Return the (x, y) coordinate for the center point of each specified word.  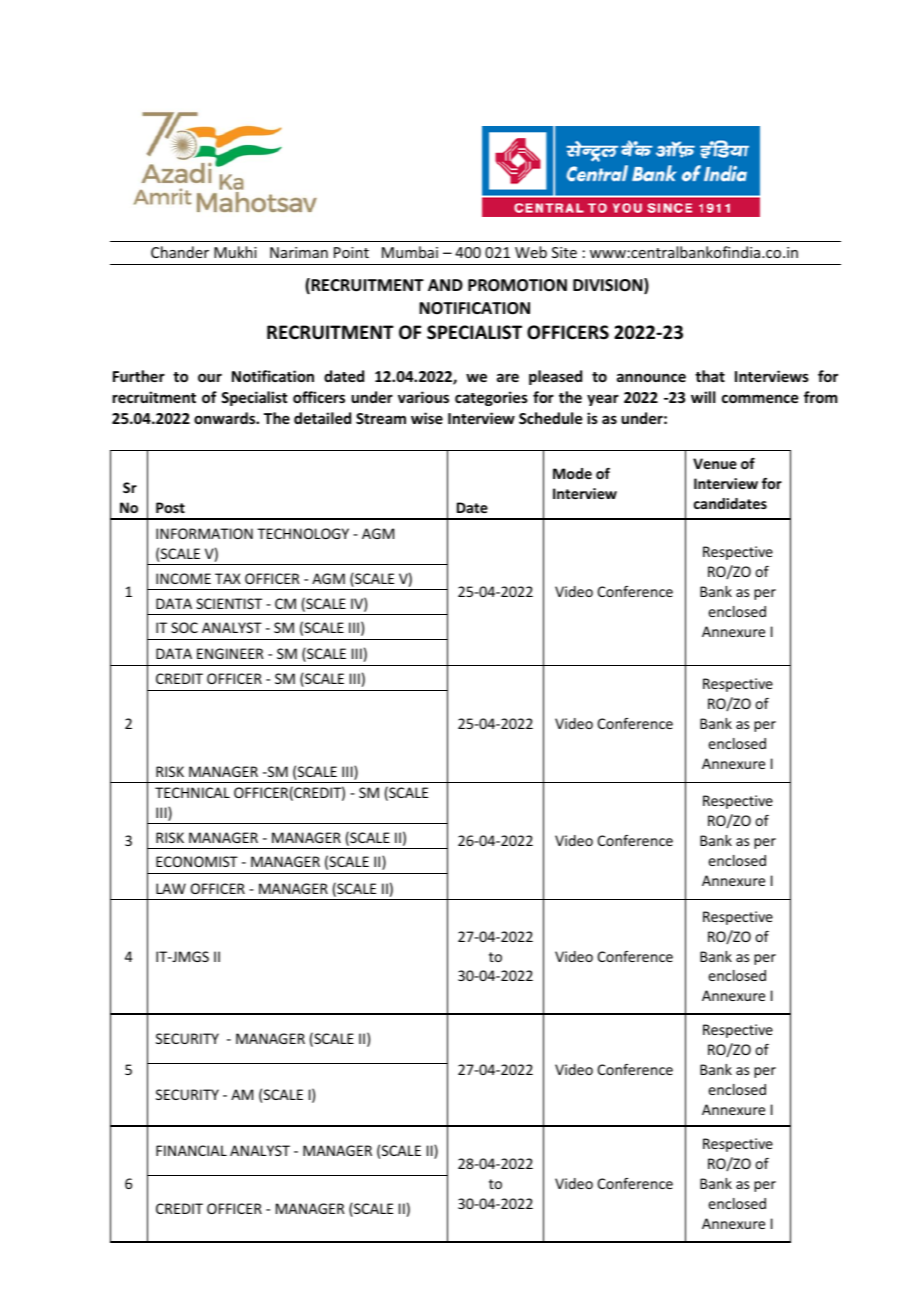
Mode (572, 473)
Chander (180, 252)
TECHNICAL (192, 792)
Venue (715, 463)
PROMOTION (517, 285)
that (710, 376)
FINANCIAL (191, 1150)
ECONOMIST (197, 861)
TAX (227, 578)
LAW (171, 888)
